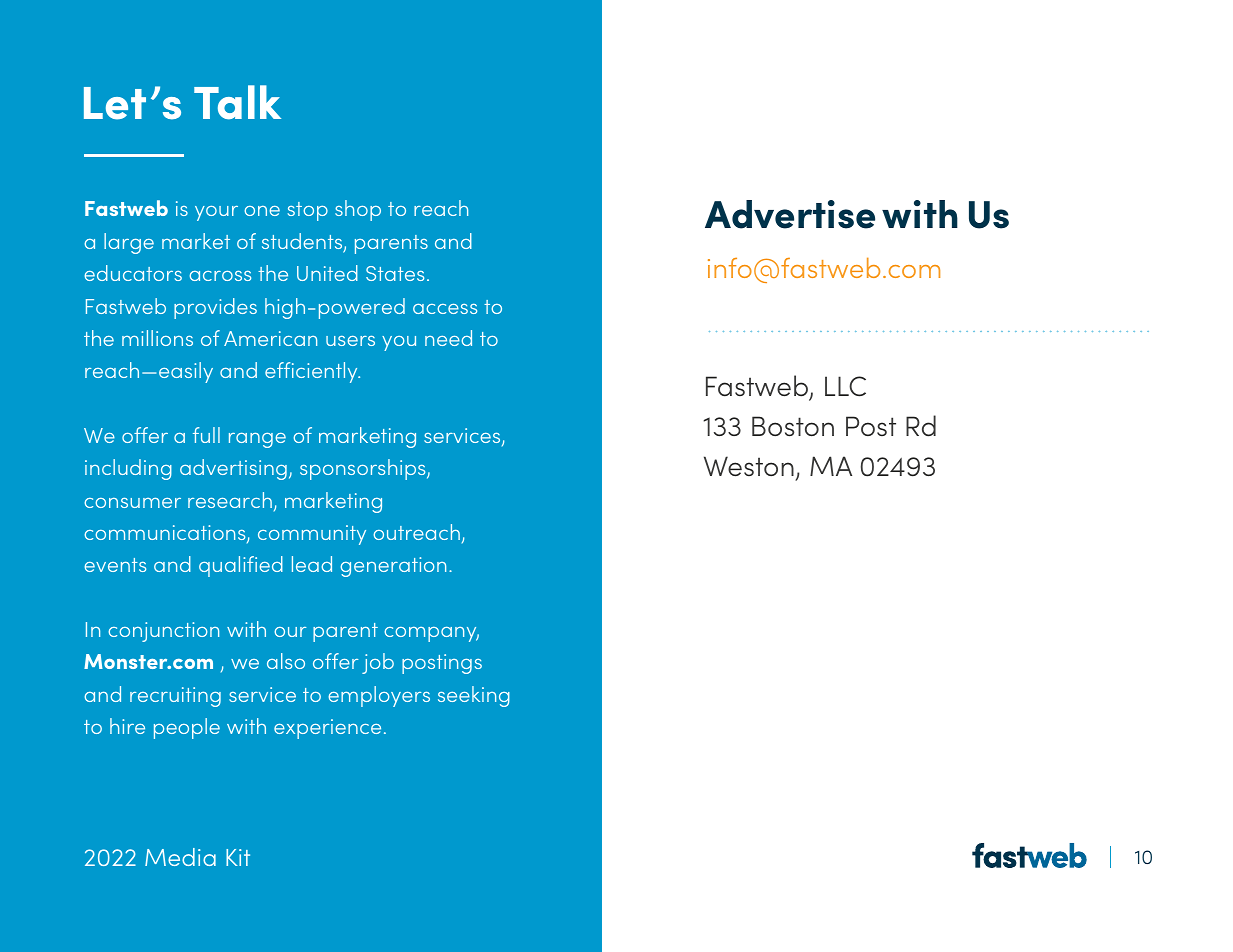 The width and height of the page is (1233, 952). Describe the element at coordinates (474, 696) in the page. I see `seeking` at that location.
